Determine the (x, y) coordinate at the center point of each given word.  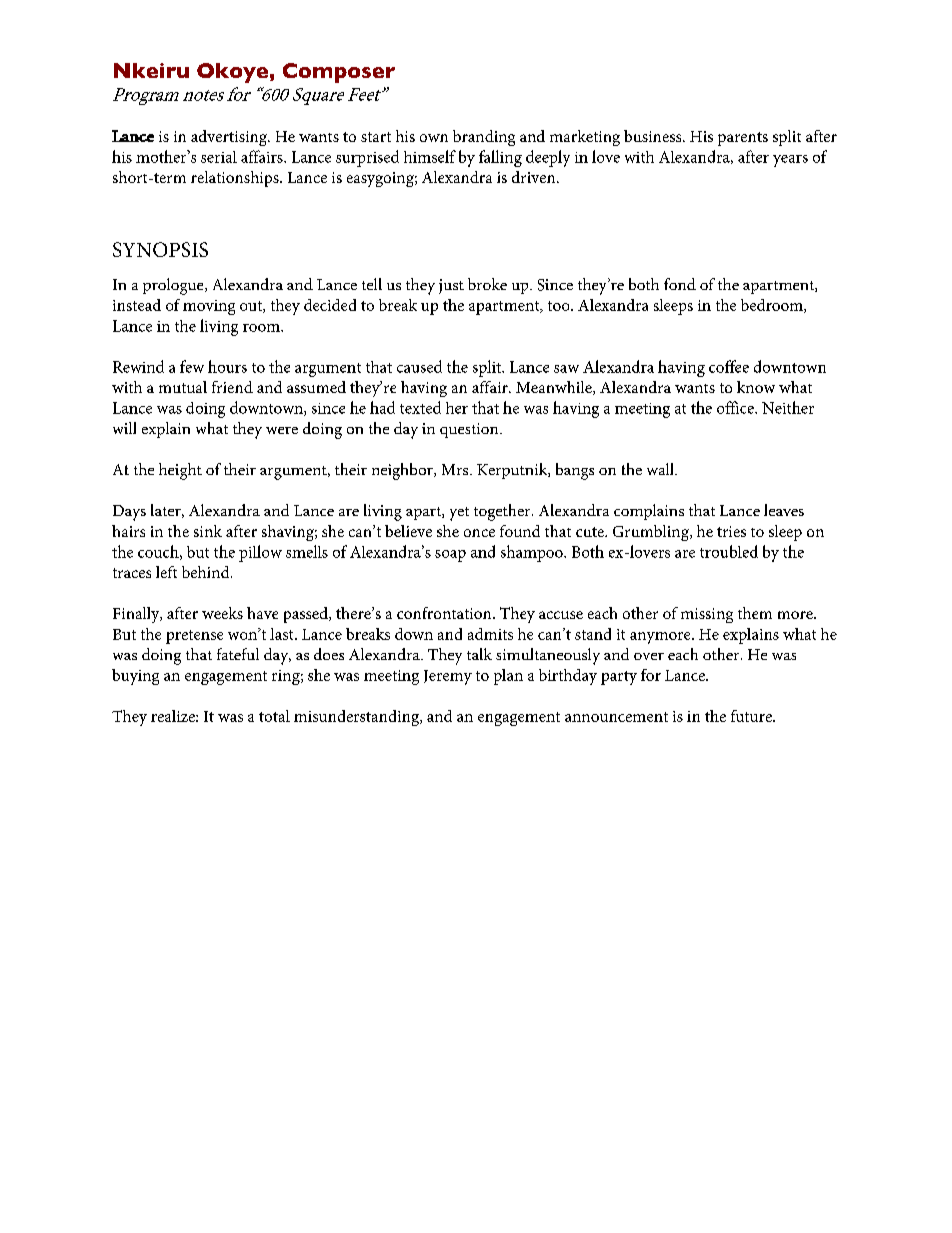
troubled (729, 551)
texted (420, 407)
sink (208, 531)
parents (743, 139)
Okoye (232, 73)
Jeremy (448, 677)
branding (484, 138)
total (274, 716)
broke (487, 284)
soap (450, 556)
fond (680, 284)
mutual (183, 387)
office (736, 407)
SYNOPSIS (160, 249)
